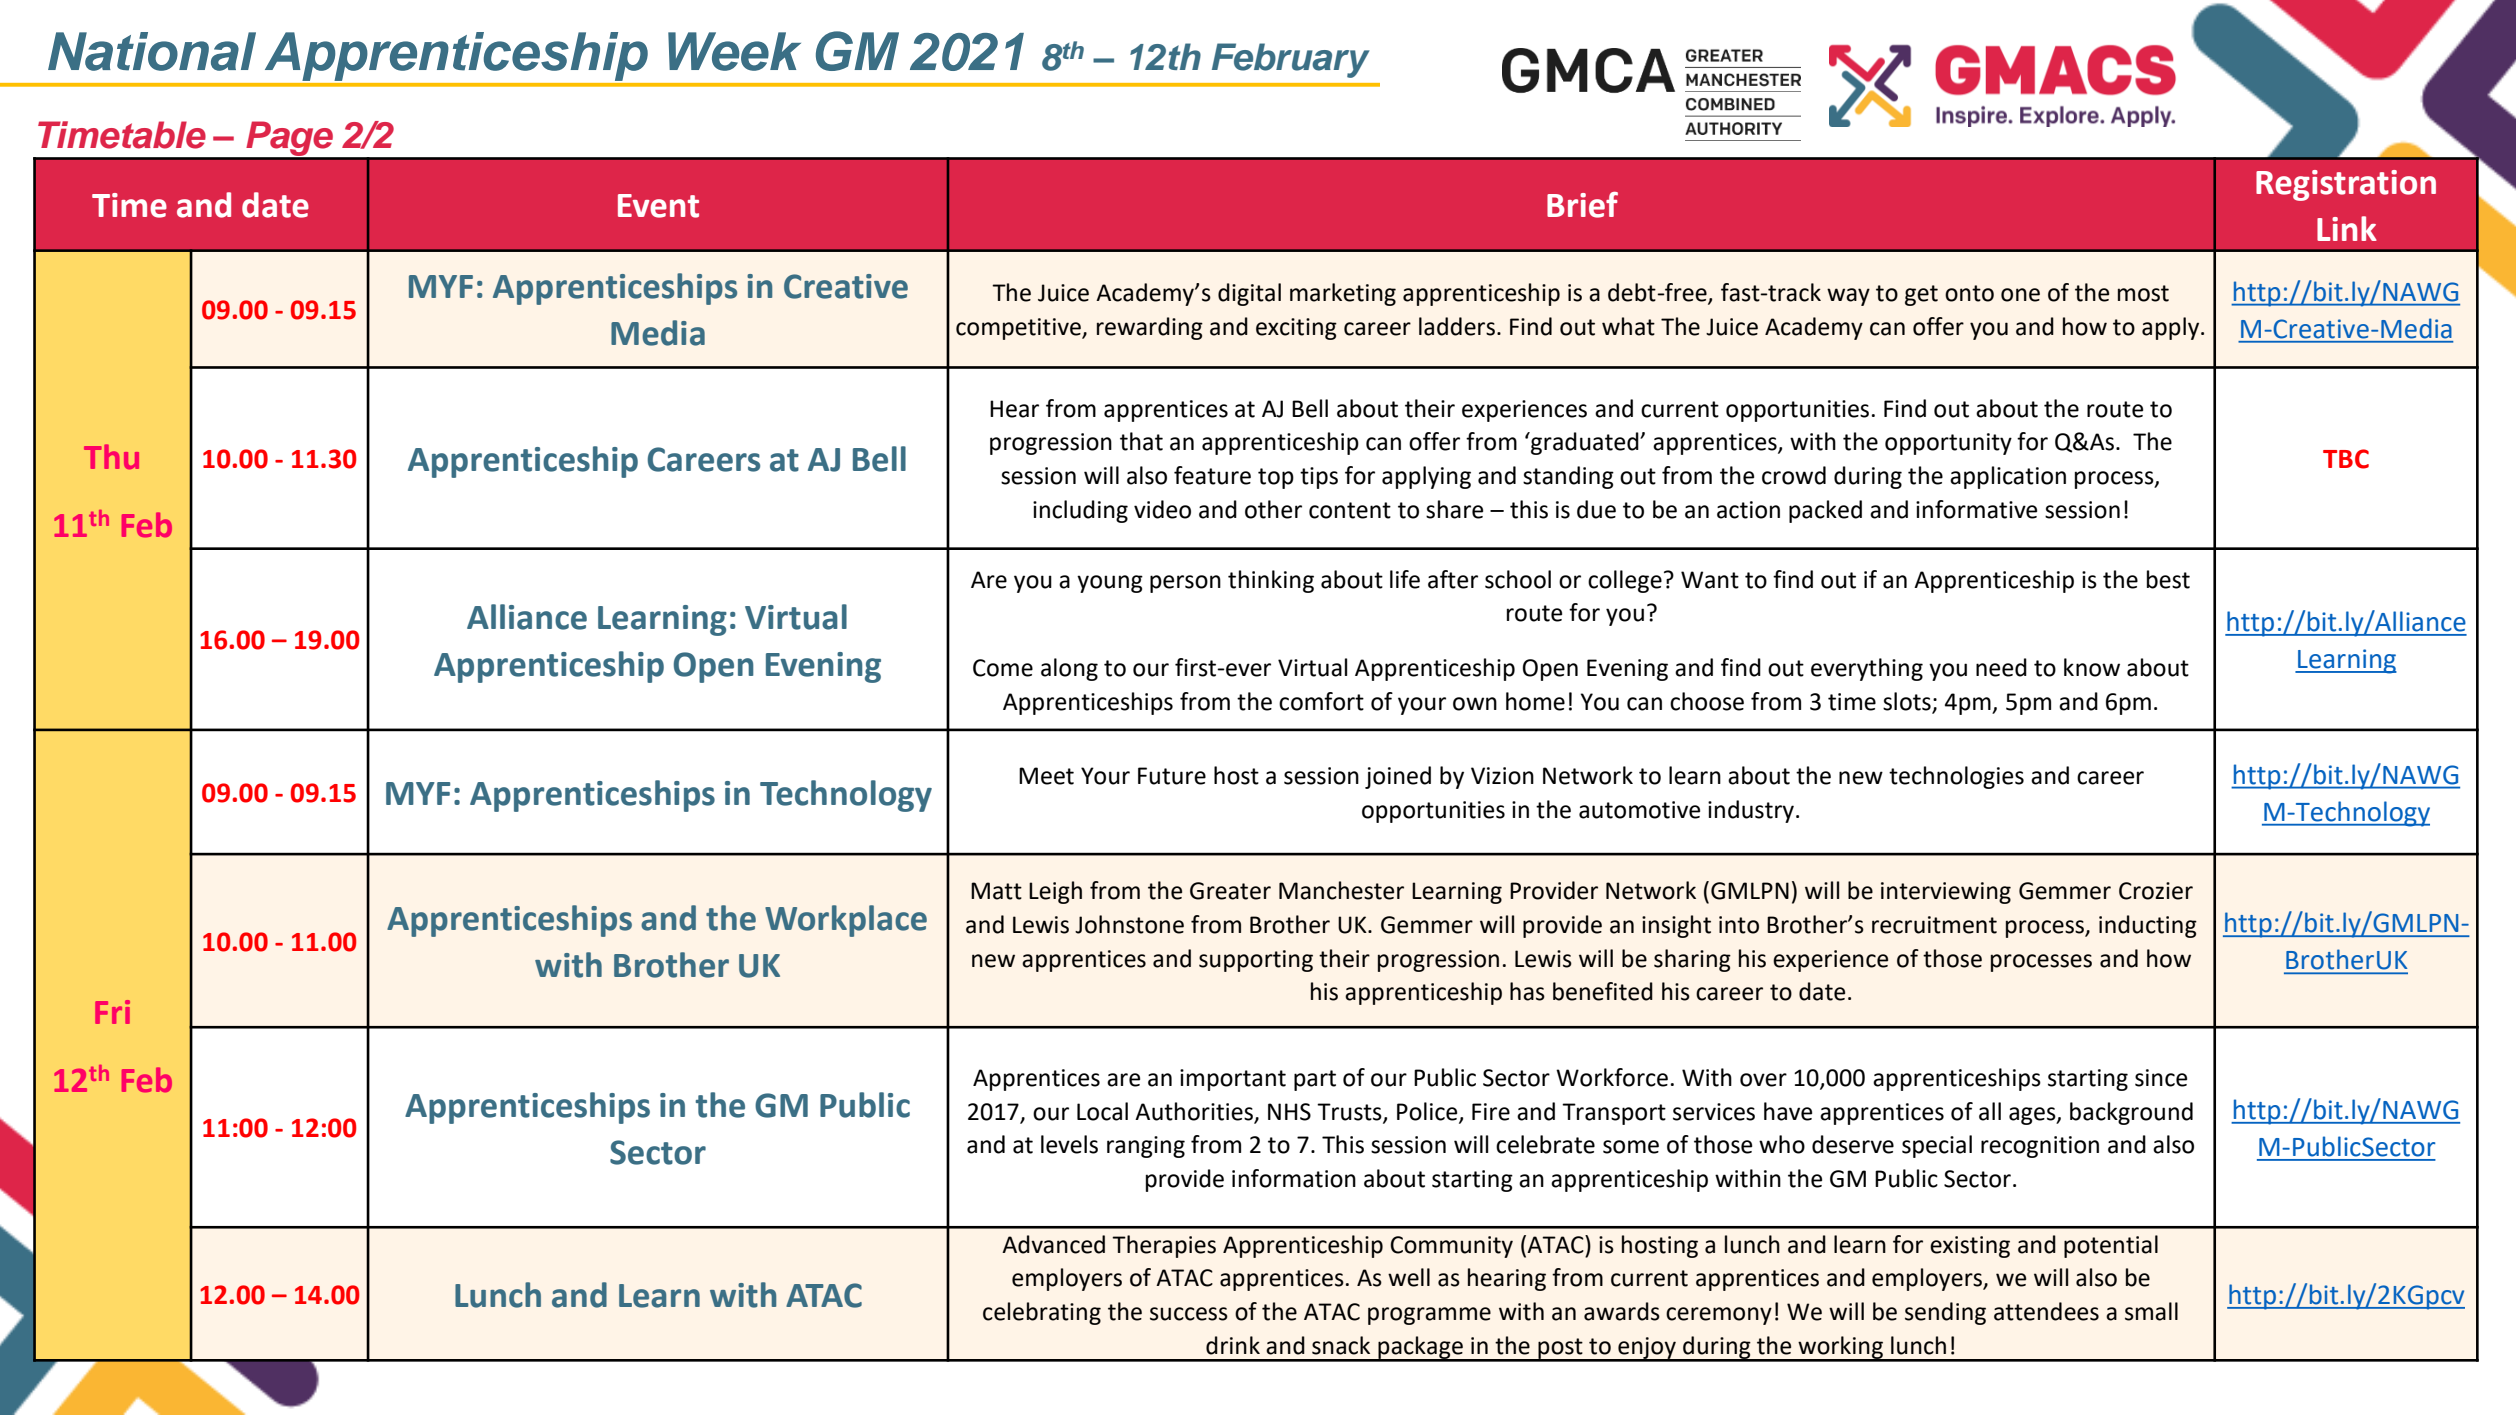 Image resolution: width=2516 pixels, height=1415 pixels. Describe the element at coordinates (1948, 444) in the page. I see `opportunity` at that location.
